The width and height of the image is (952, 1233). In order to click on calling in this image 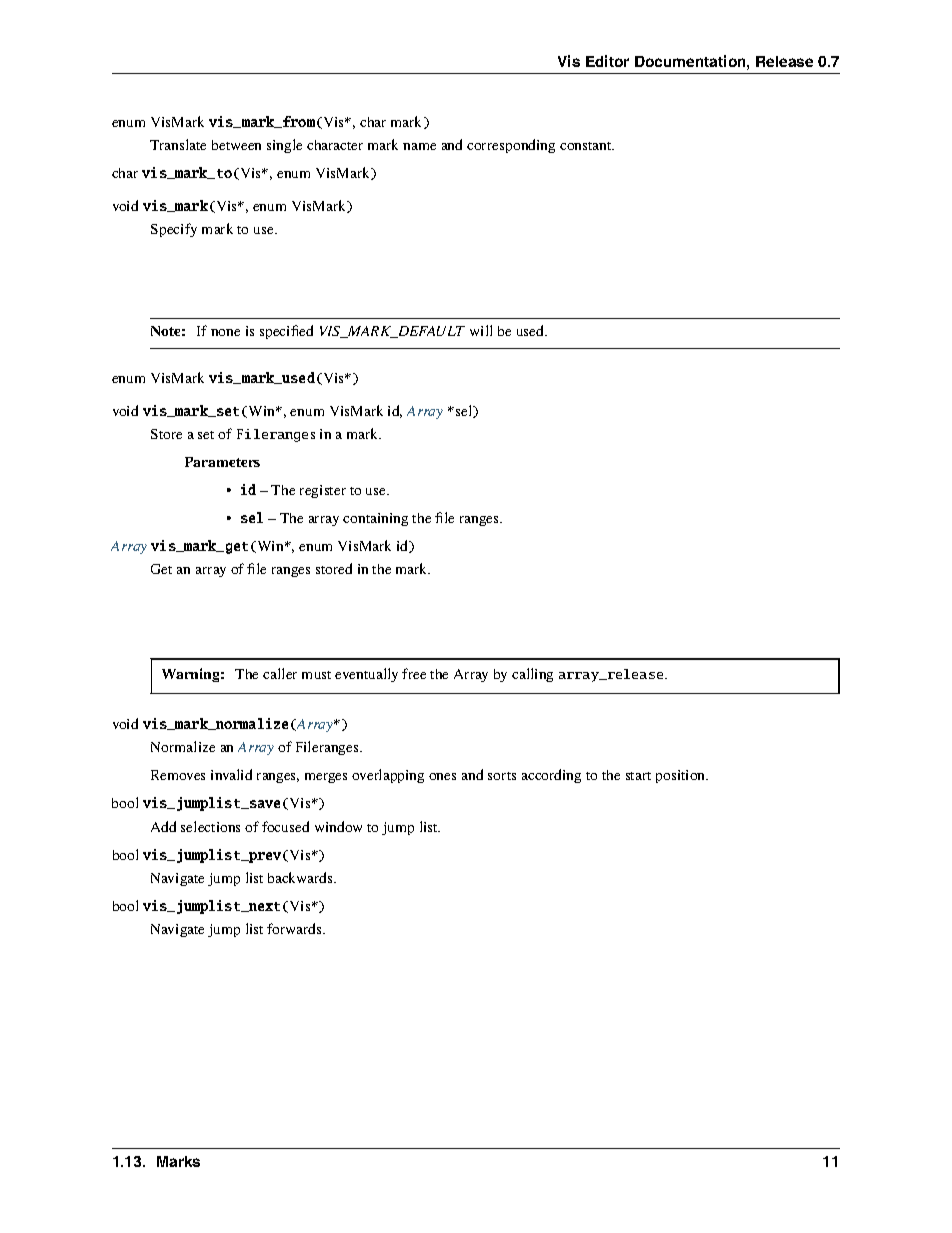, I will do `click(532, 675)`.
